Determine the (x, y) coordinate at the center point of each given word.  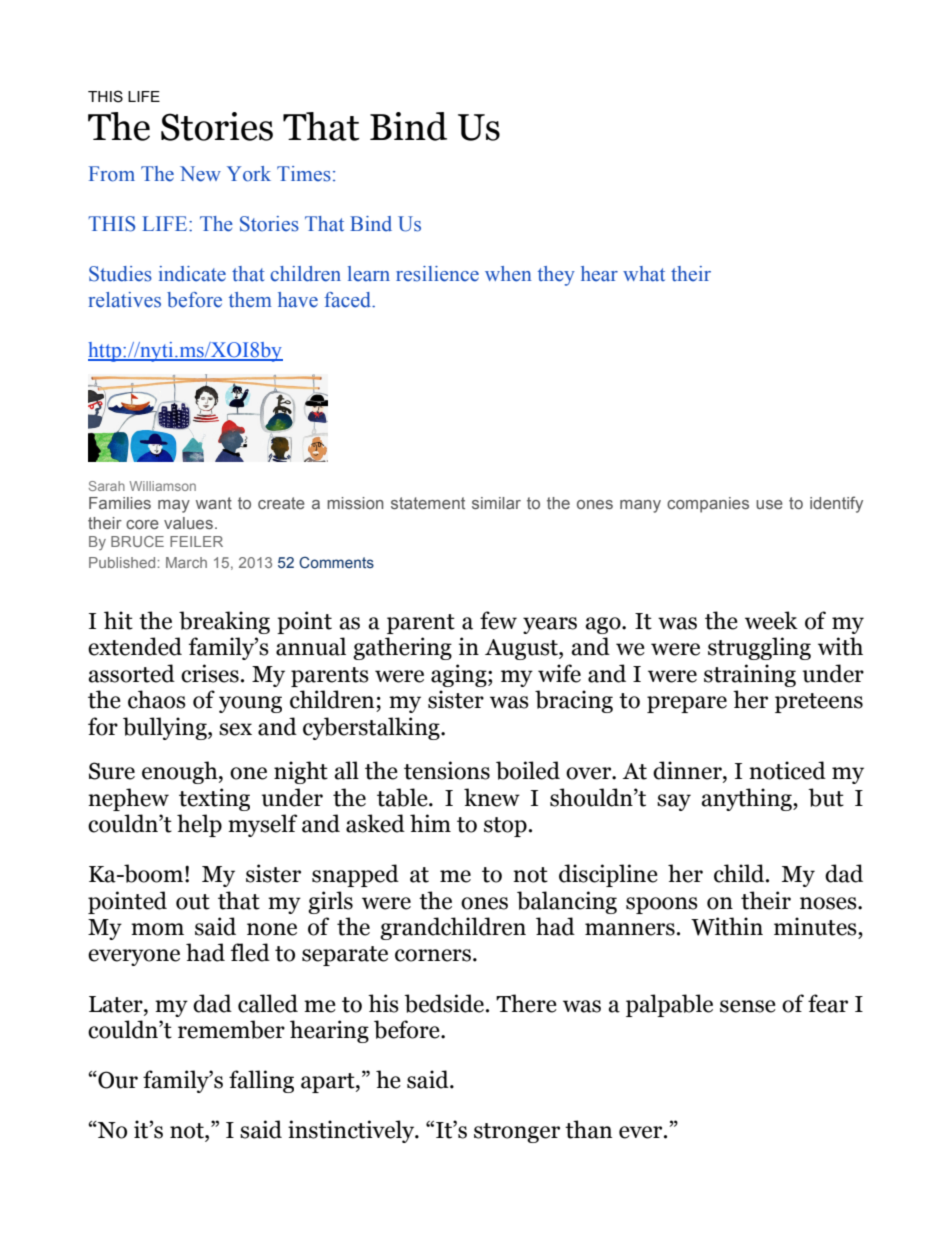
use (769, 504)
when (508, 274)
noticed (787, 770)
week (771, 620)
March (186, 562)
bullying (166, 728)
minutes (816, 926)
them (250, 300)
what (644, 274)
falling (261, 1081)
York (249, 174)
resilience (437, 274)
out (193, 902)
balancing (567, 902)
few (498, 620)
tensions (447, 770)
